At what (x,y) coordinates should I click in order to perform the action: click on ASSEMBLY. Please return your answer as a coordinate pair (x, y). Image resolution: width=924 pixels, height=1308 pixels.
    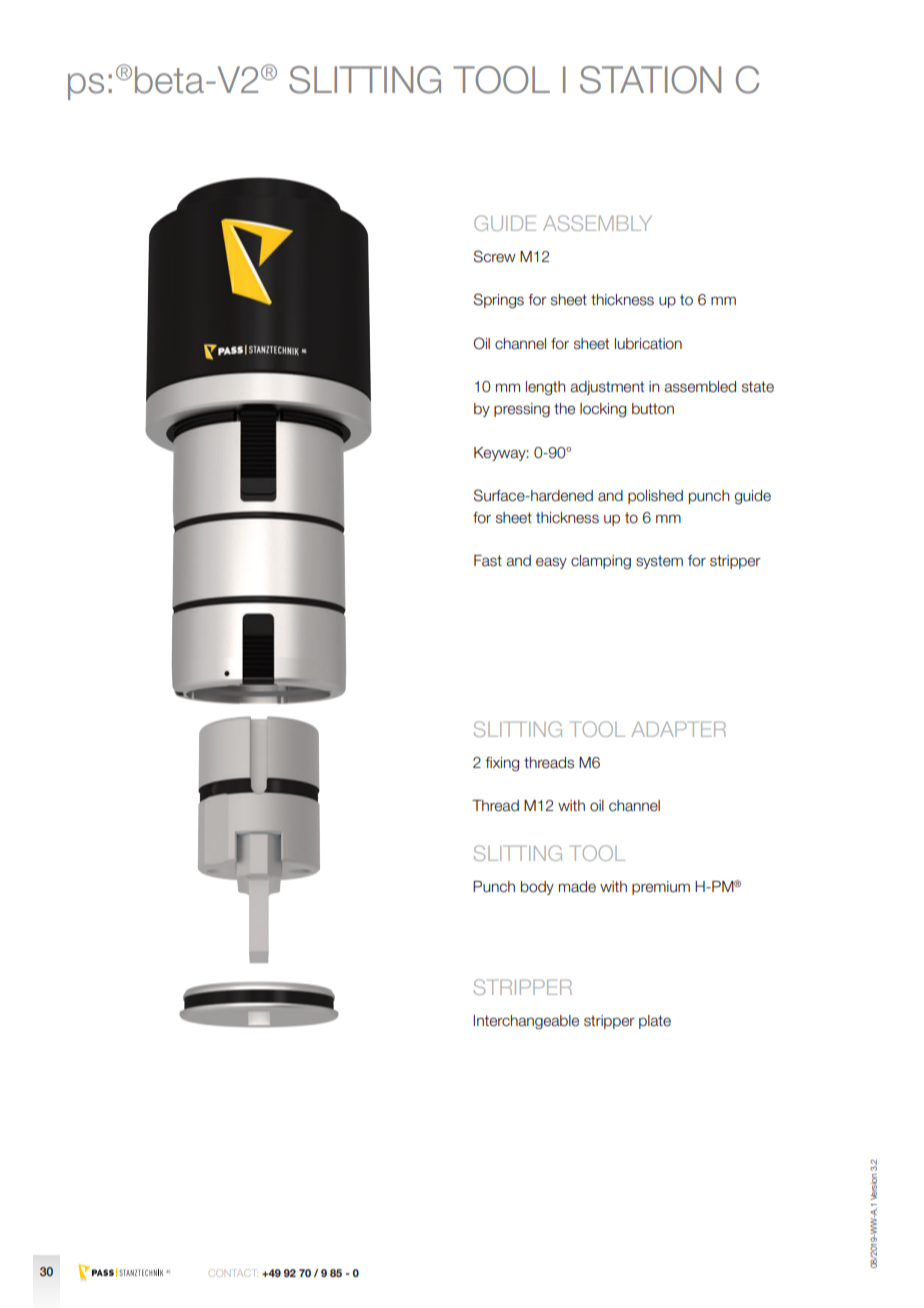
    Looking at the image, I should click on (597, 223).
